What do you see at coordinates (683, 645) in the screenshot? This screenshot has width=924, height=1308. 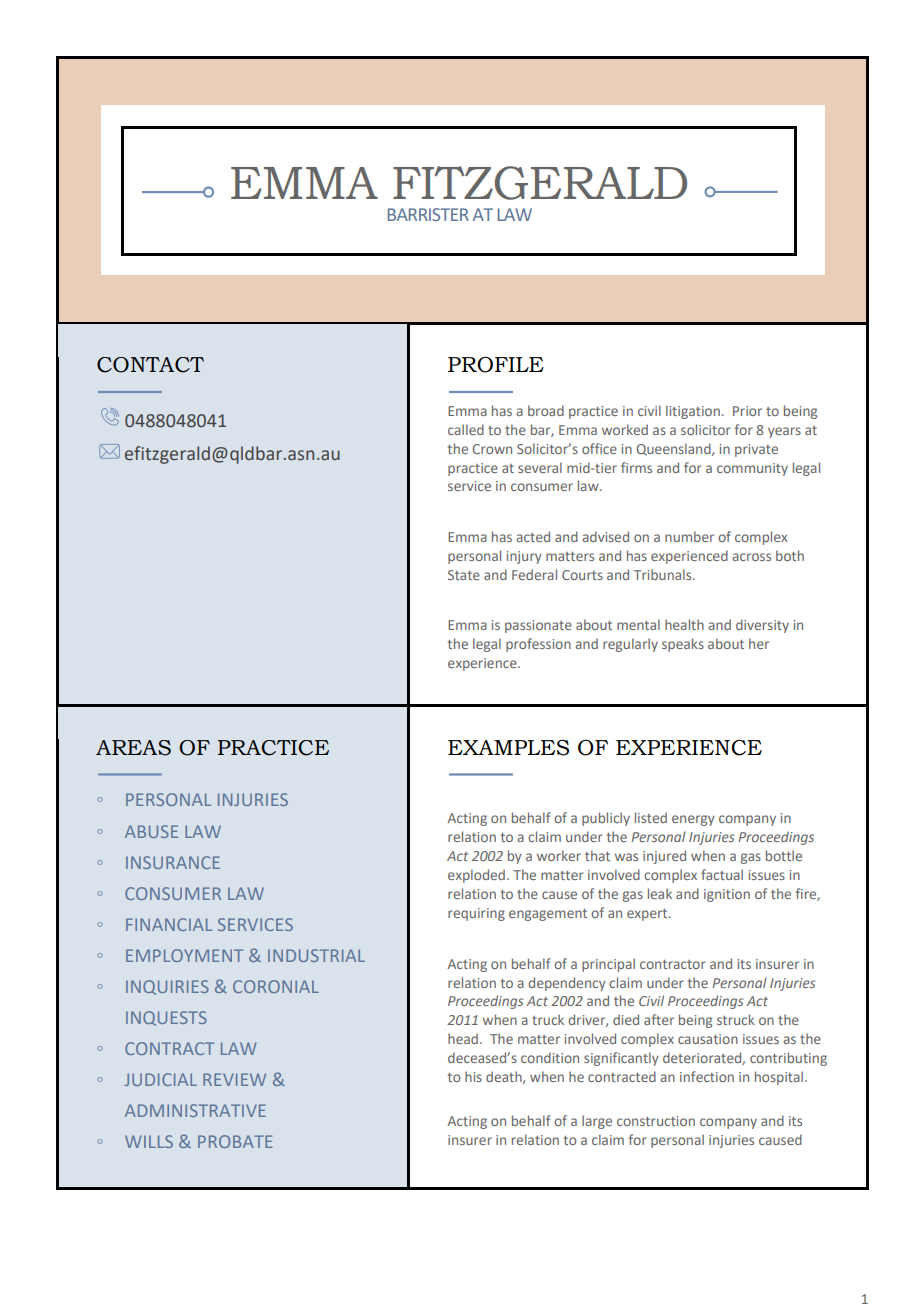 I see `speaks` at bounding box center [683, 645].
